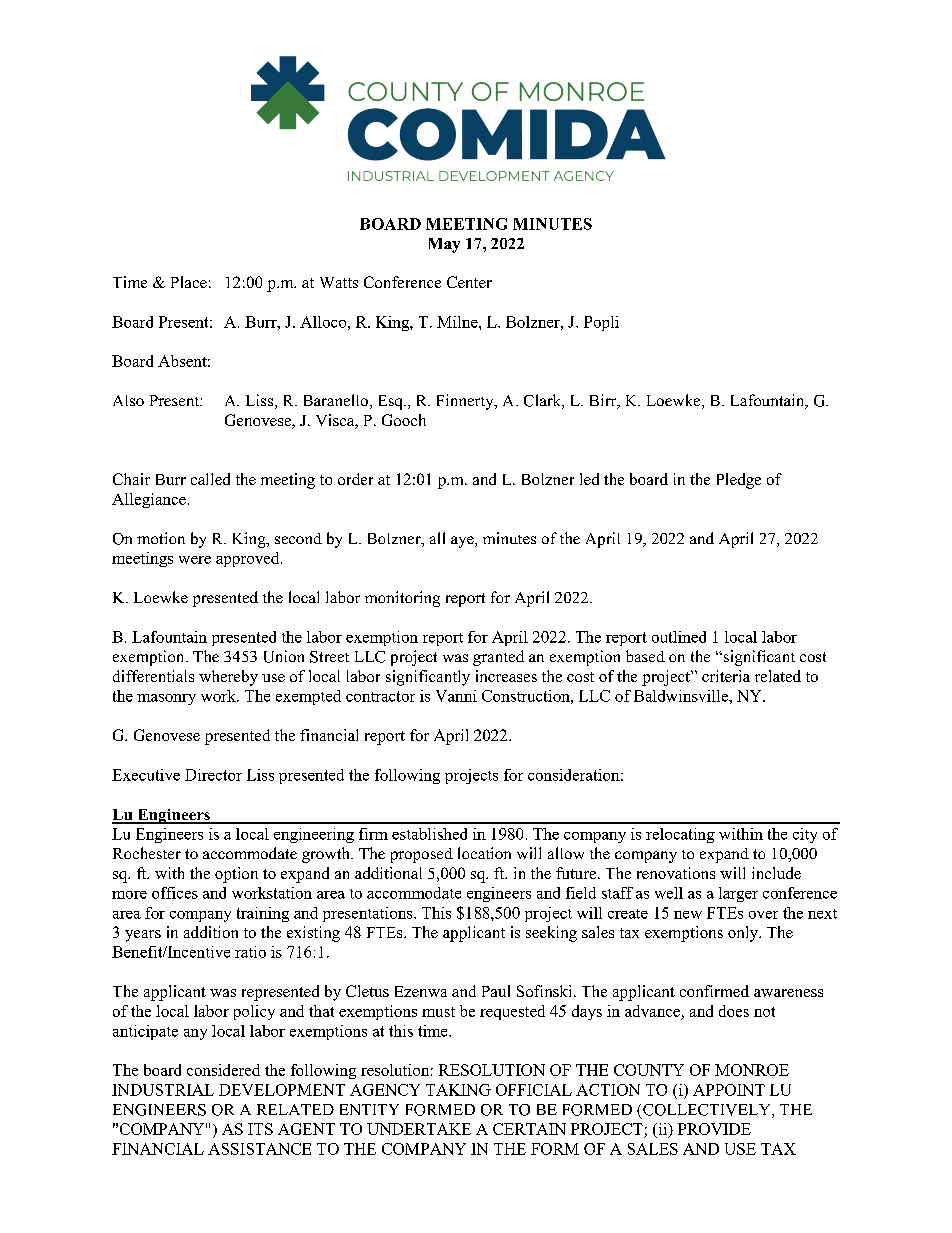 This screenshot has width=952, height=1233. What do you see at coordinates (726, 676) in the screenshot?
I see `criteria` at bounding box center [726, 676].
